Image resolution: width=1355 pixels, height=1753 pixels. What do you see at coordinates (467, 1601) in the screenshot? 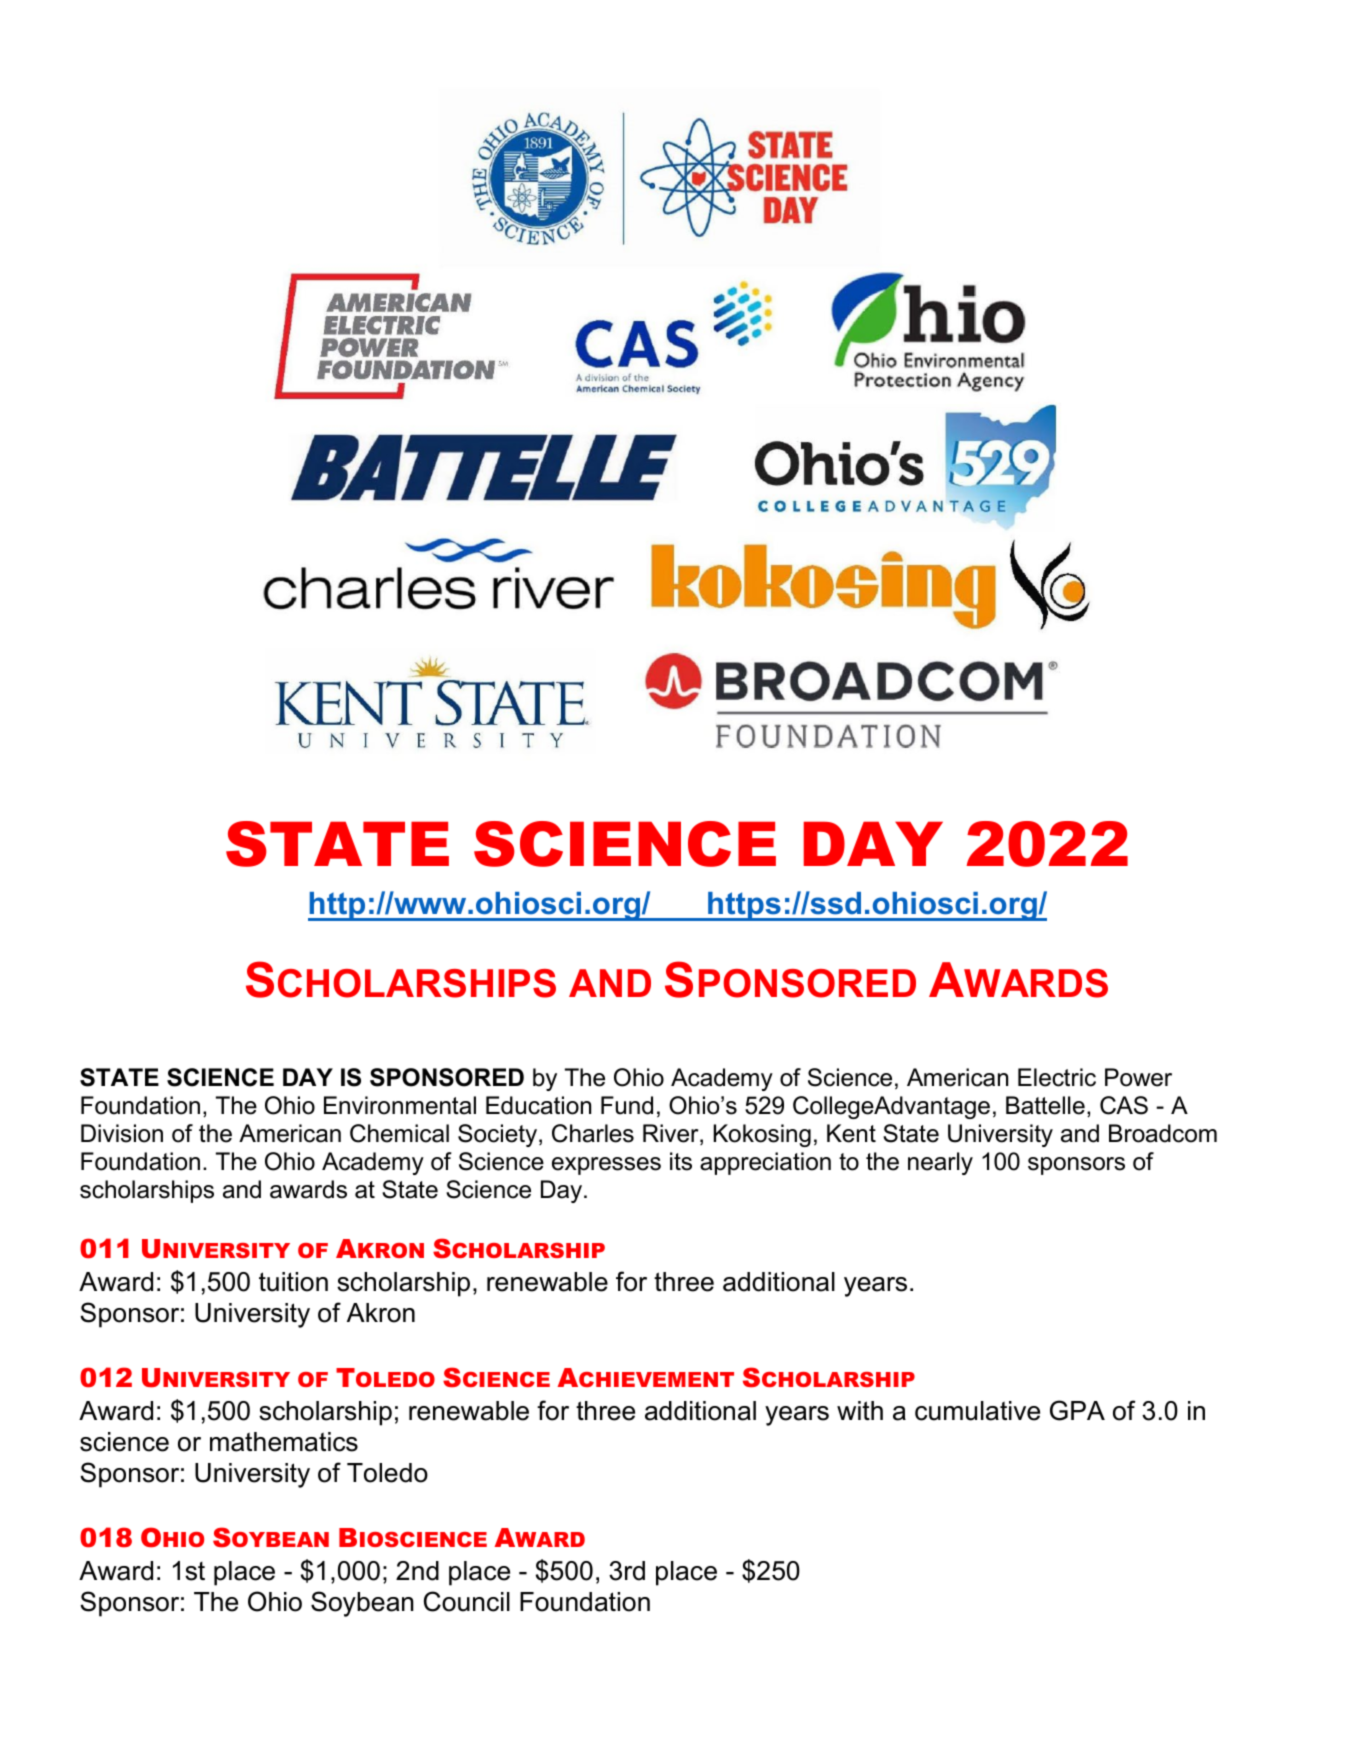
I see `Council` at bounding box center [467, 1601].
